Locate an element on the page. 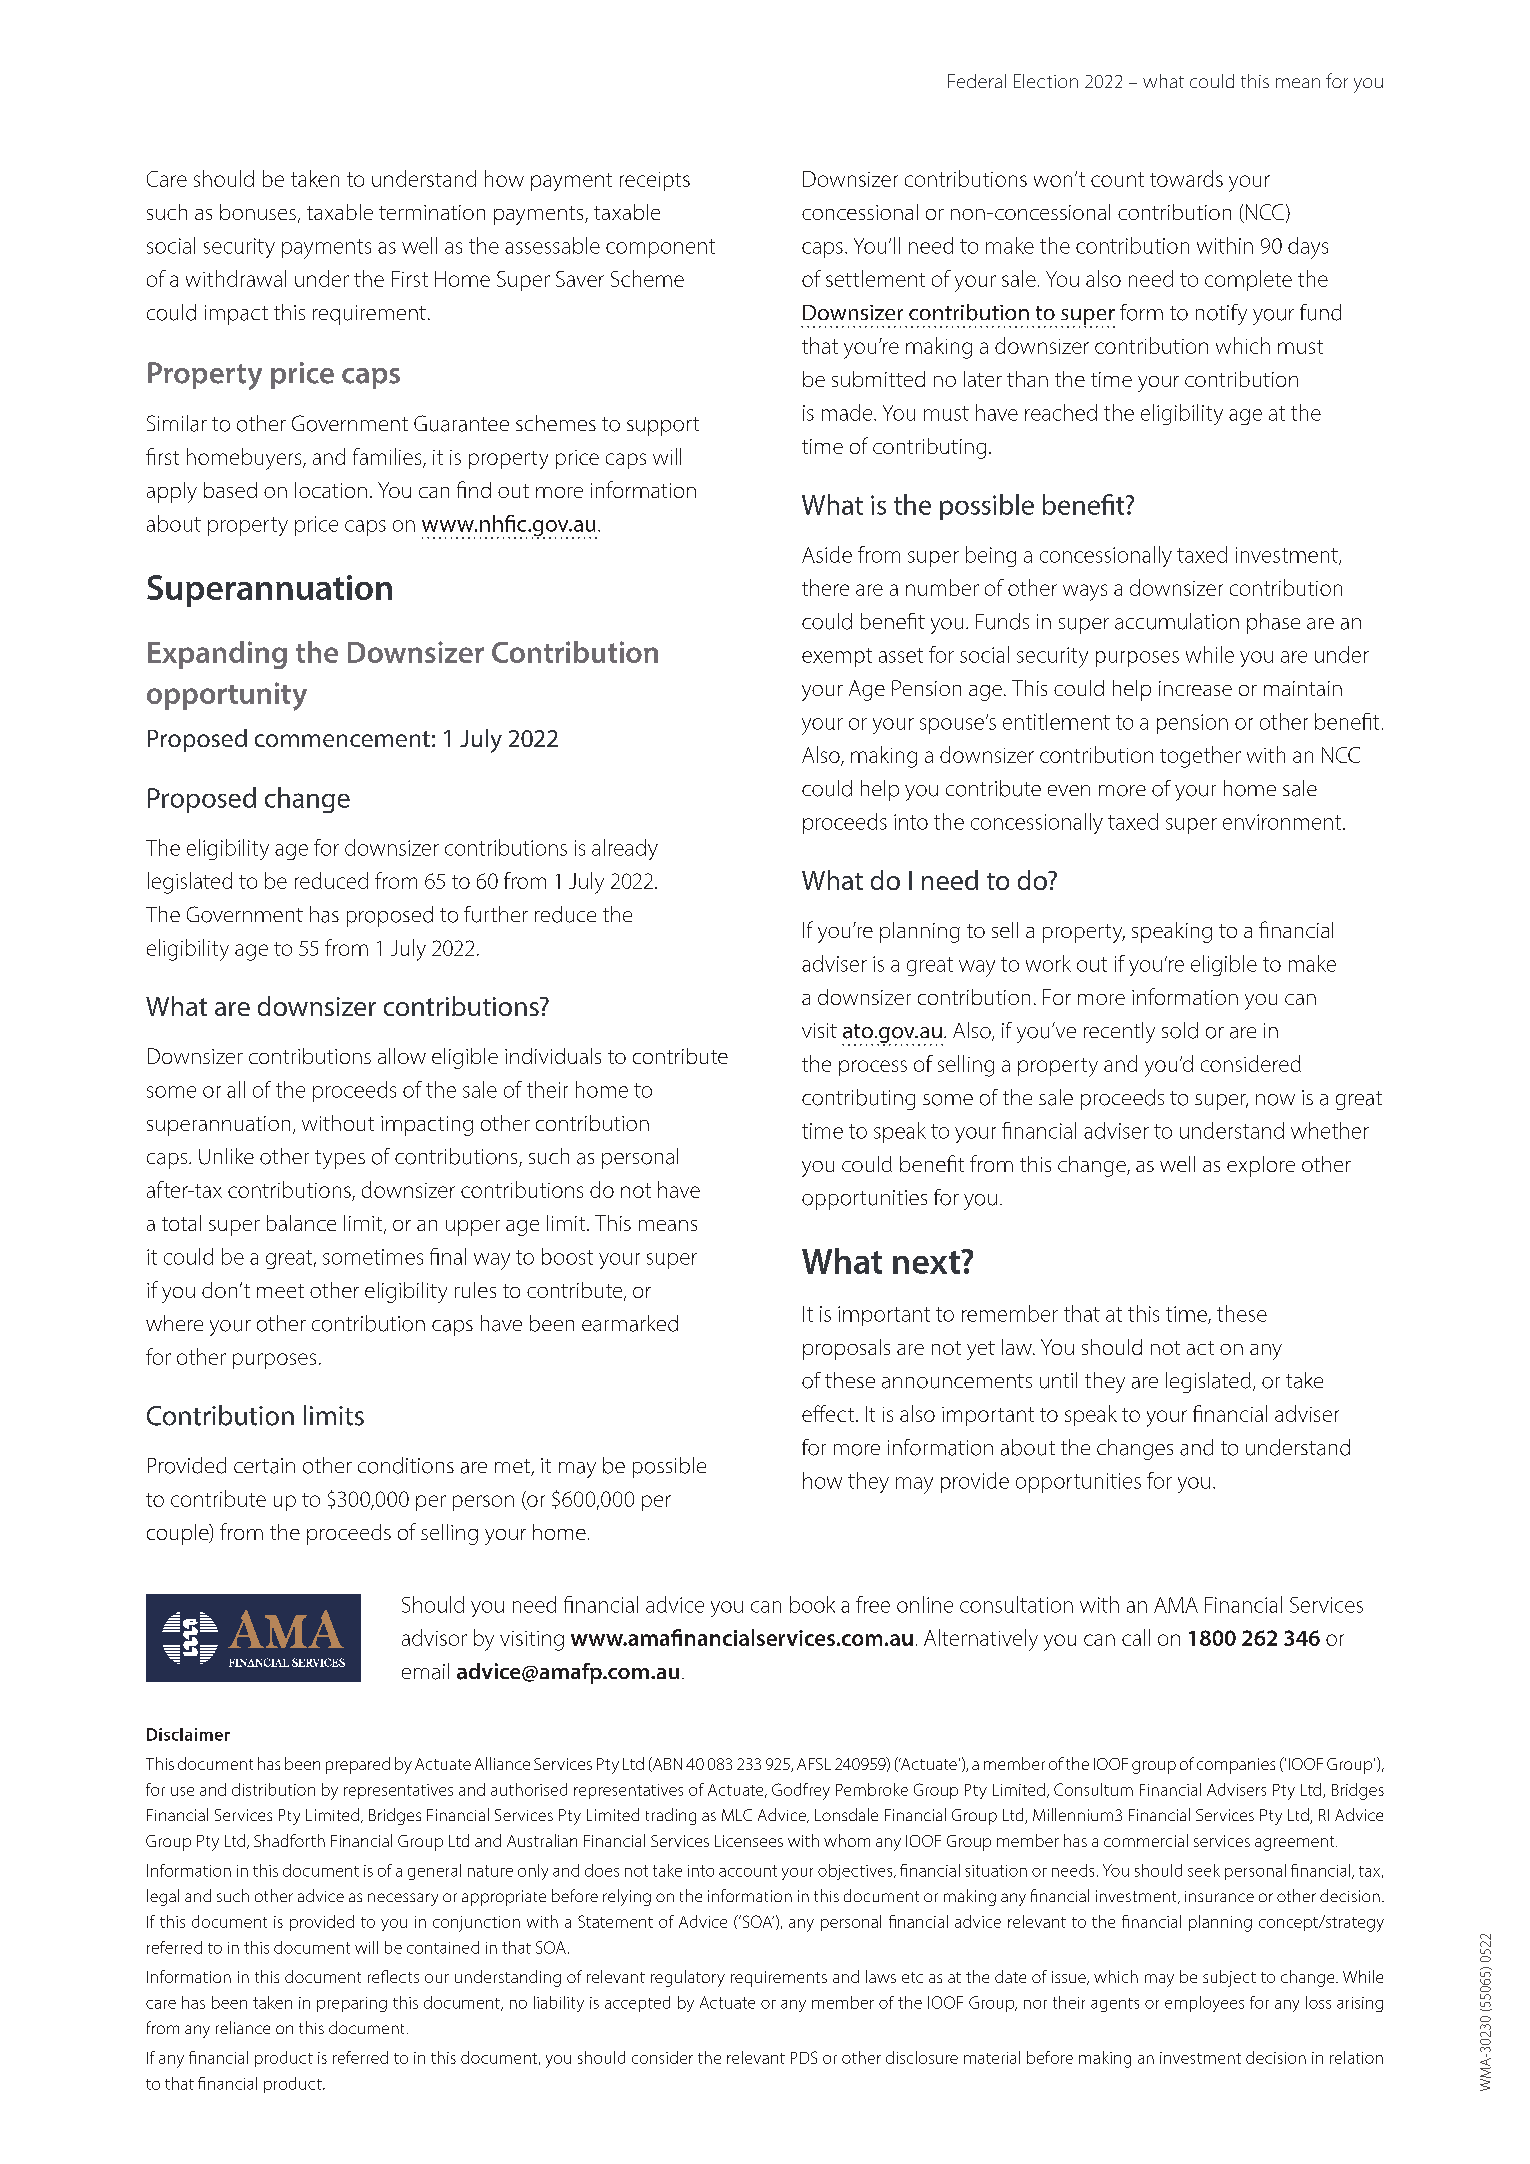 The width and height of the page is (1530, 2164). call is located at coordinates (1136, 1637).
